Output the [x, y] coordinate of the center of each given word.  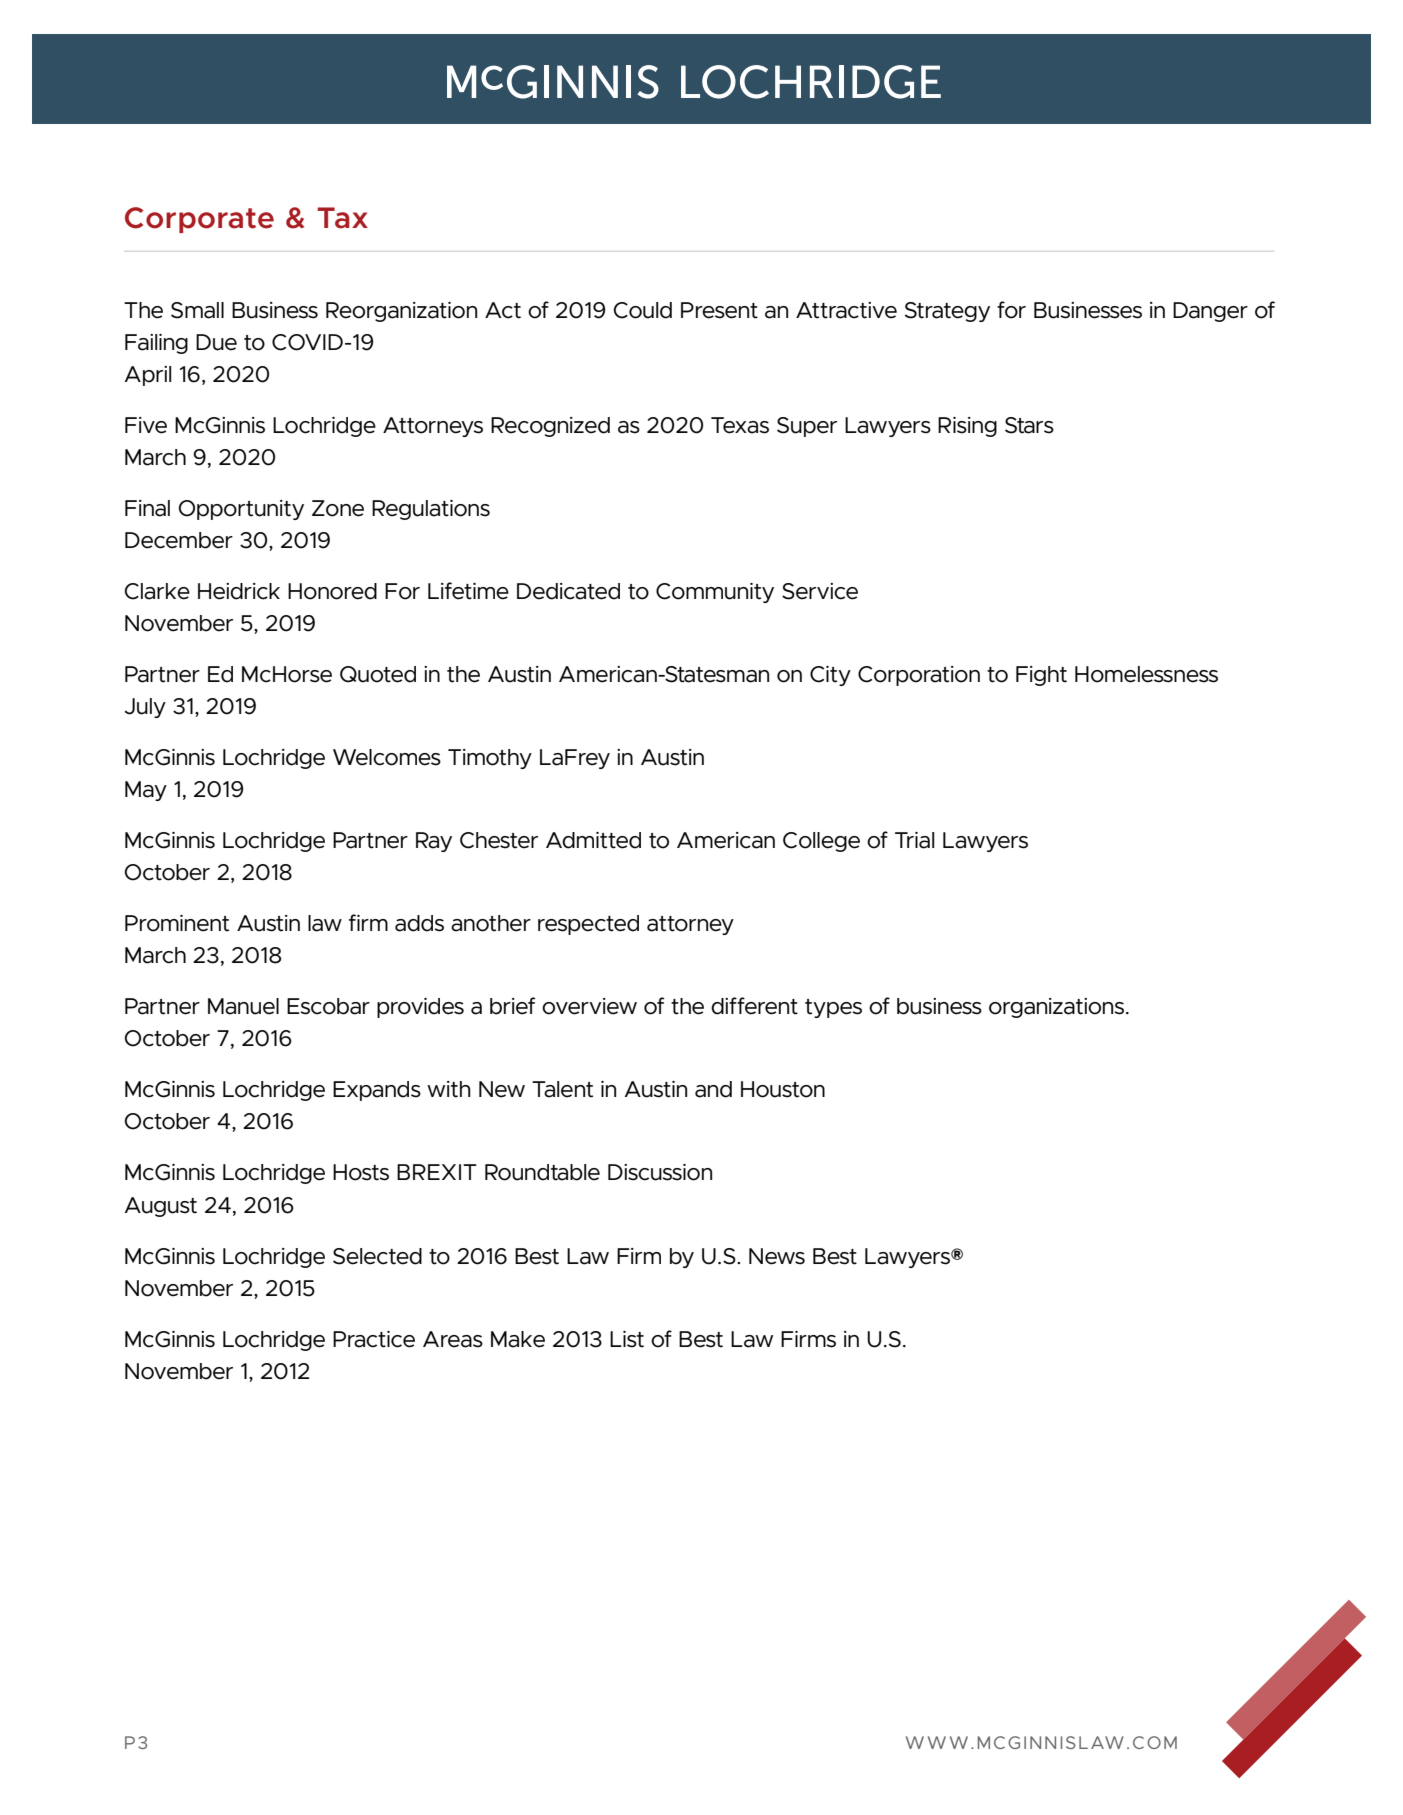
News [777, 1256]
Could [643, 310]
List [627, 1339]
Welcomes [387, 757]
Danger [1210, 312]
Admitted [593, 840]
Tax [342, 218]
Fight [1041, 676]
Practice [374, 1339]
